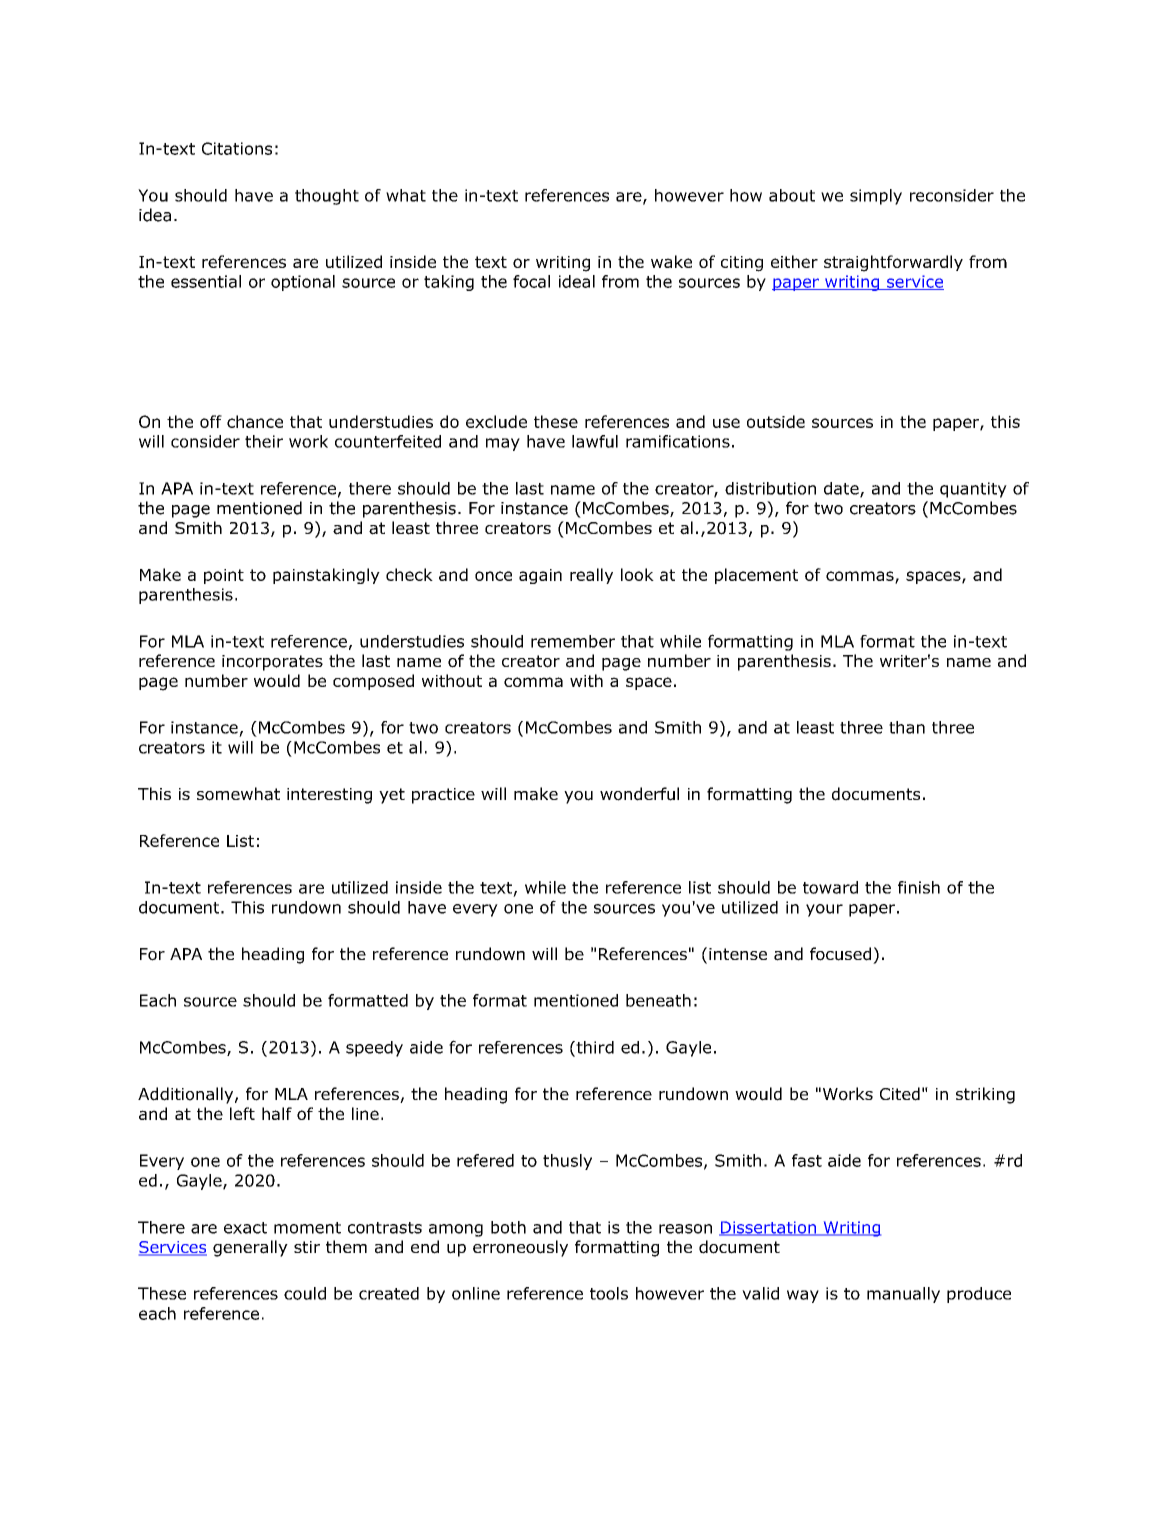  I want to click on their, so click(264, 441).
